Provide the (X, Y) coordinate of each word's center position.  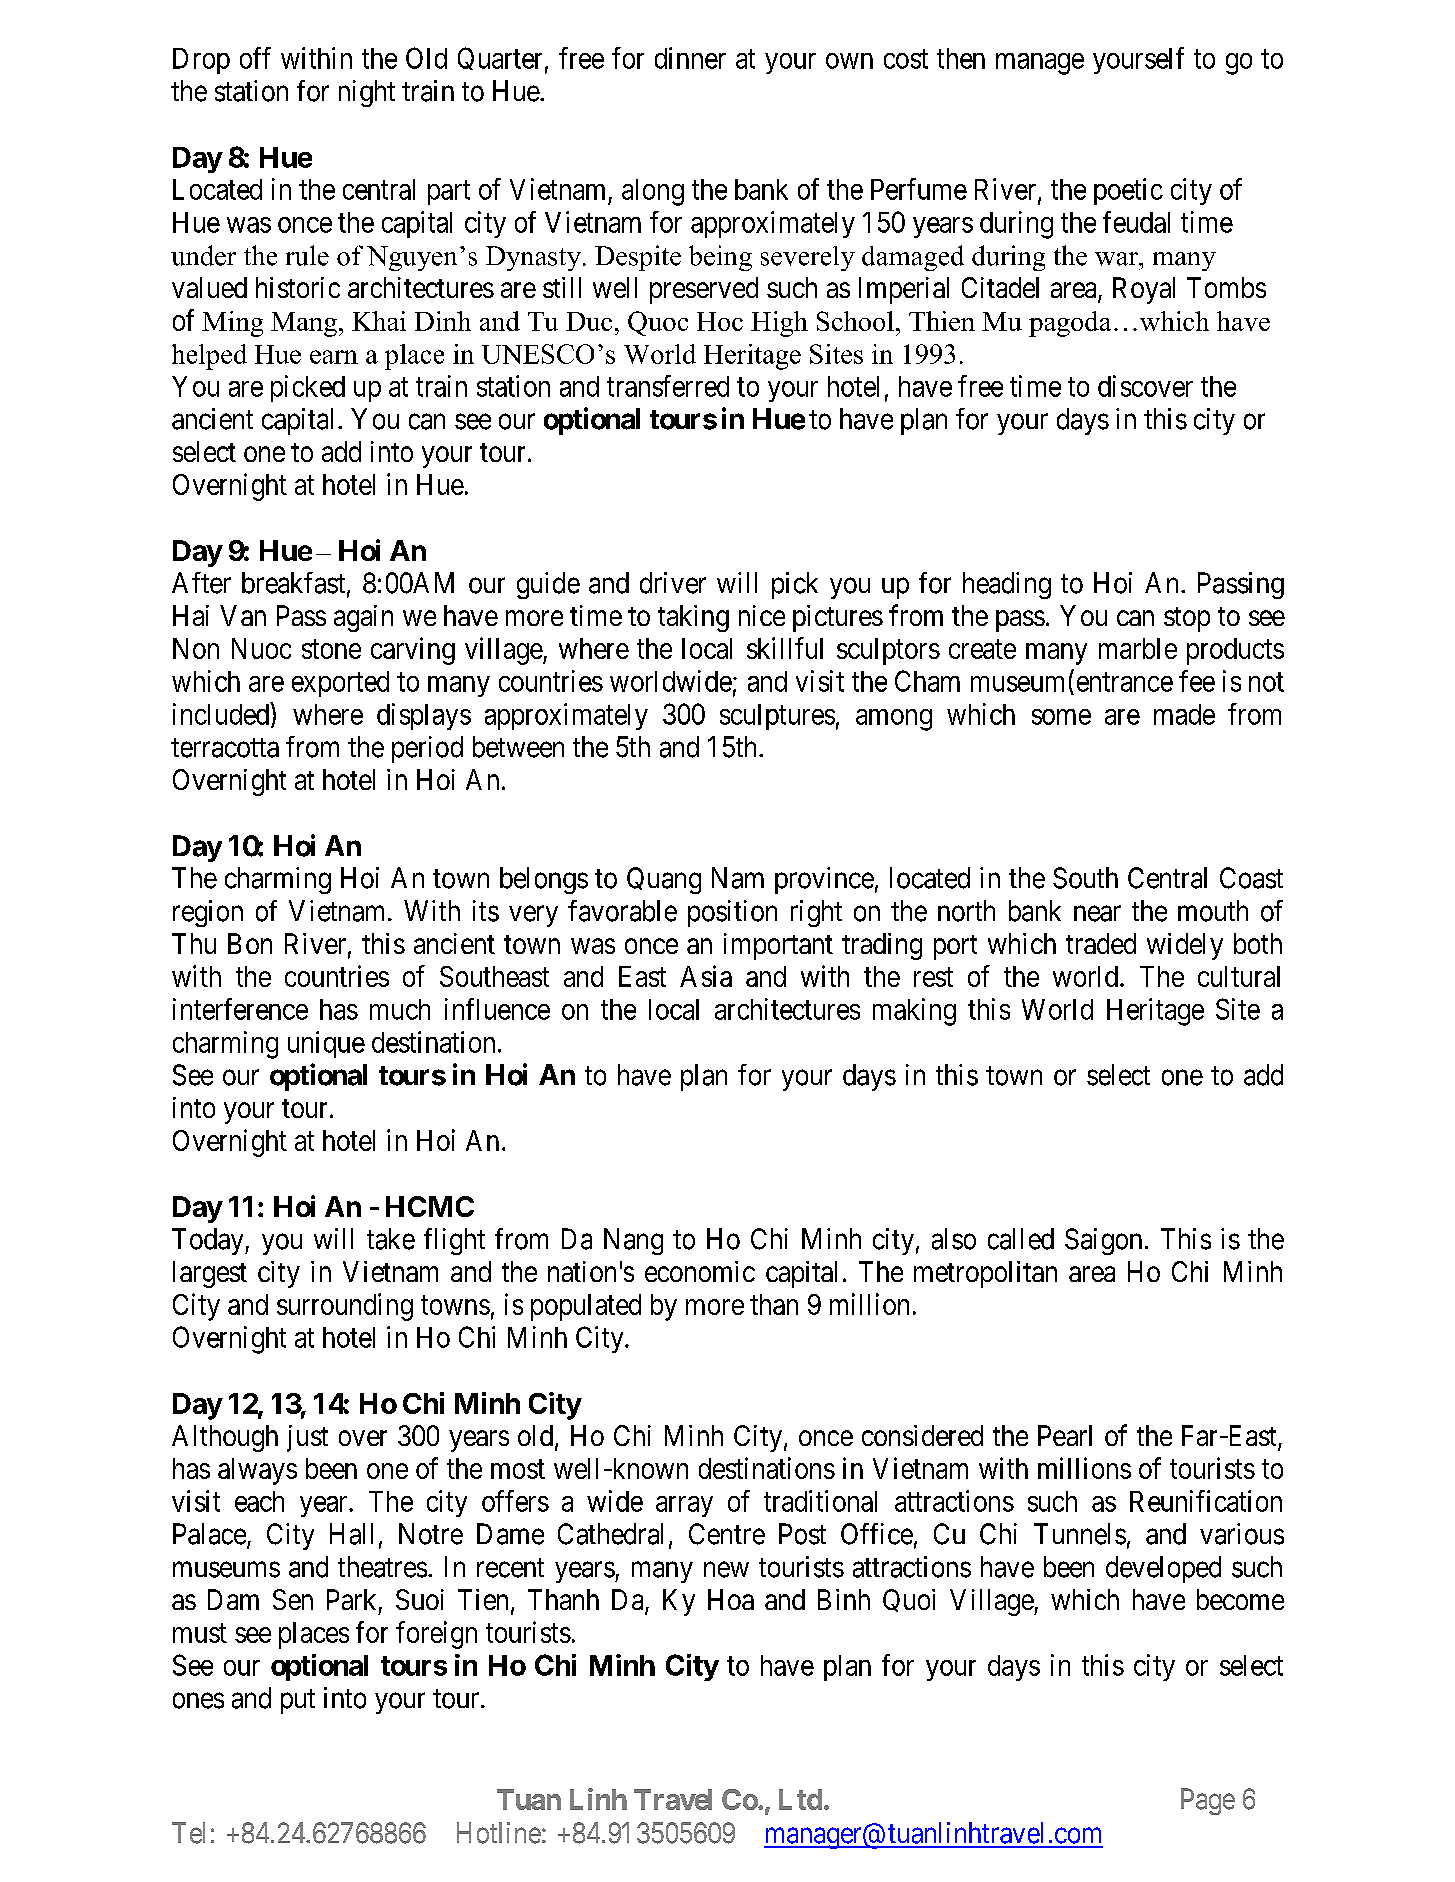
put (298, 1701)
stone (331, 649)
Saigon (1103, 1241)
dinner (690, 58)
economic (700, 1271)
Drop (201, 61)
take (391, 1239)
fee (1197, 681)
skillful (785, 648)
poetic (1128, 191)
